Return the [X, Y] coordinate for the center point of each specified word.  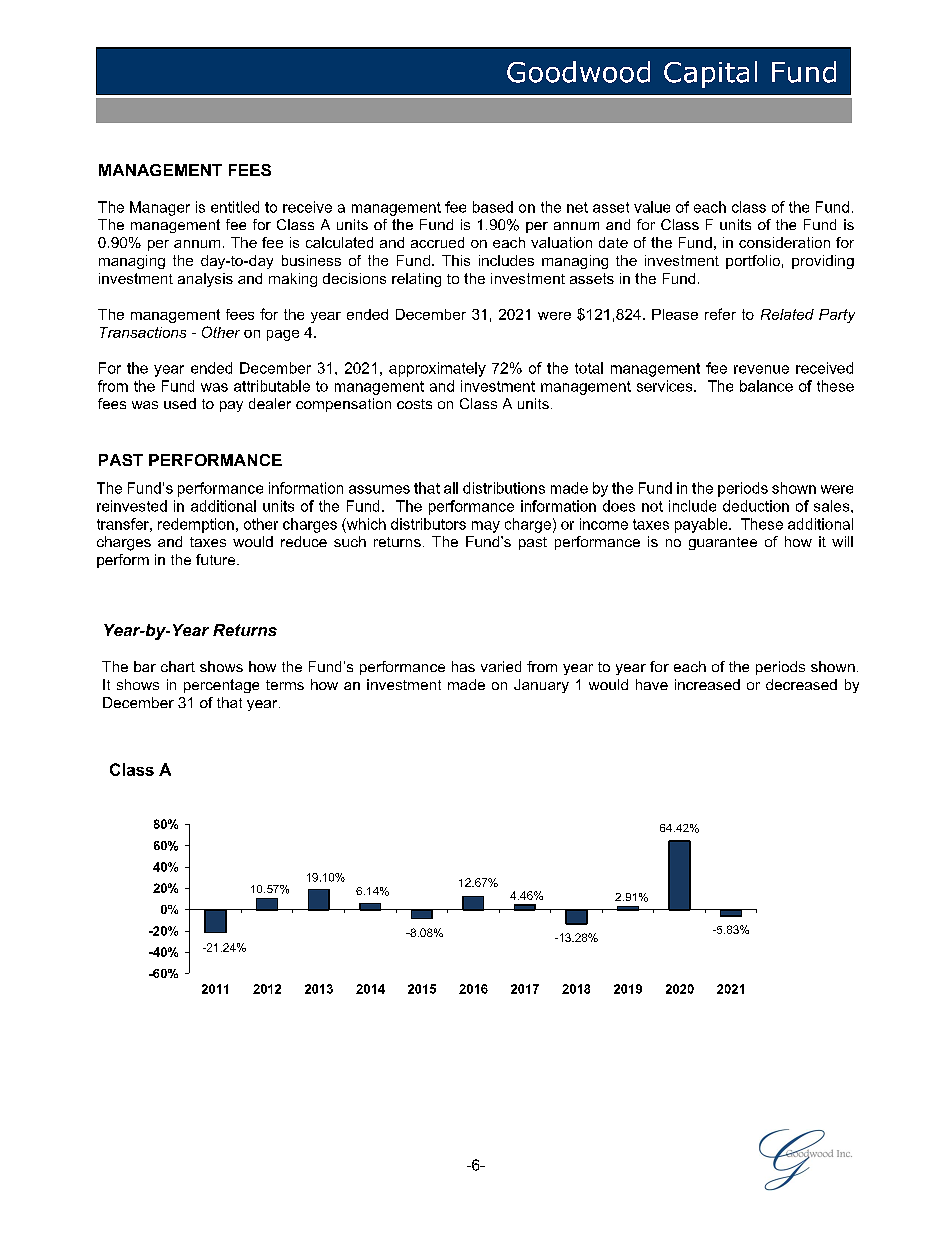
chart [178, 666]
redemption [196, 525]
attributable [272, 386]
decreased [801, 684]
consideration [784, 242]
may [486, 527]
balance [766, 386]
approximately [437, 369]
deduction [756, 506]
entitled [235, 207]
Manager [160, 208]
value [652, 207]
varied [501, 666]
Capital [710, 74]
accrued [437, 242]
